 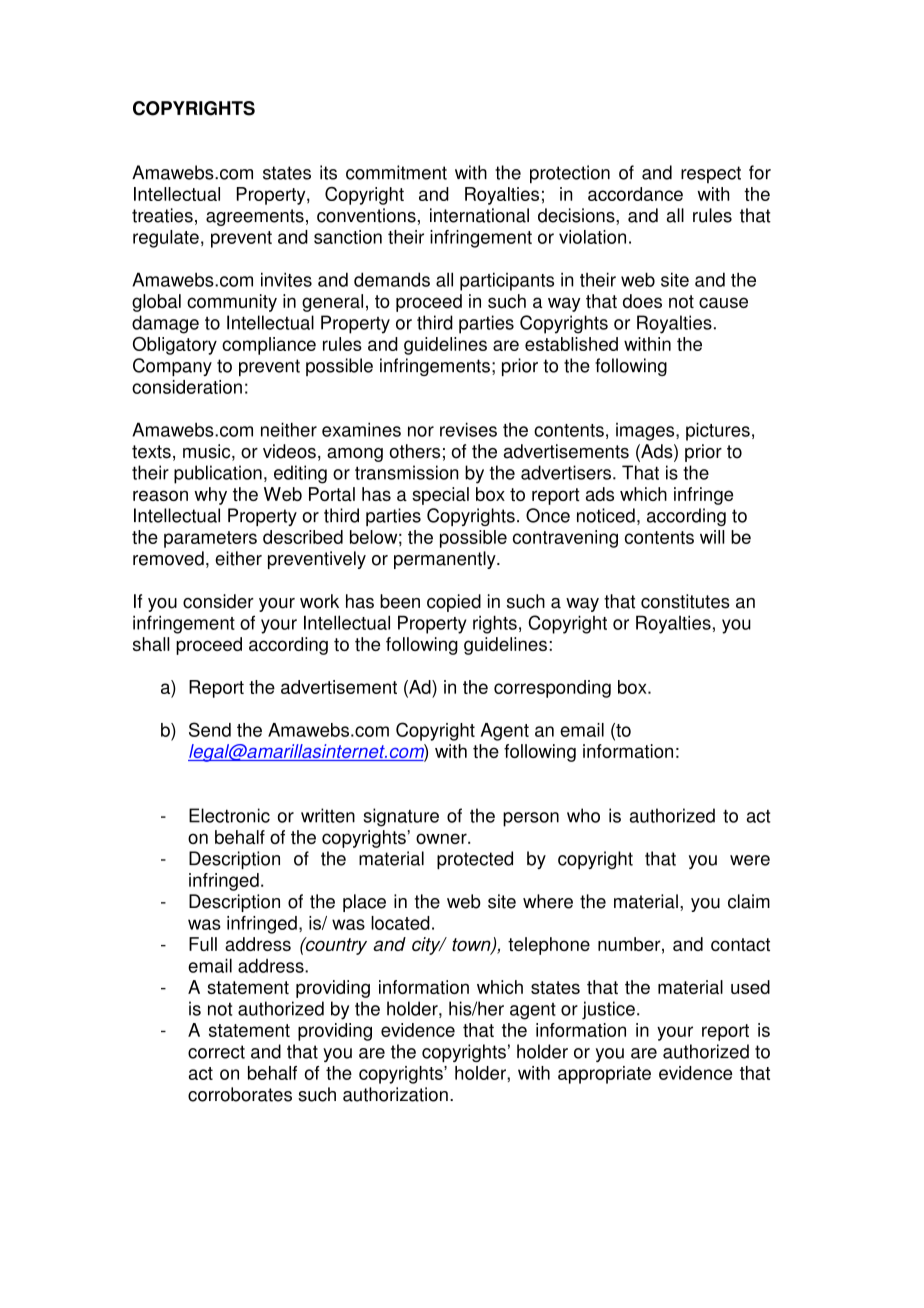 I want to click on authorization, so click(x=395, y=1094).
